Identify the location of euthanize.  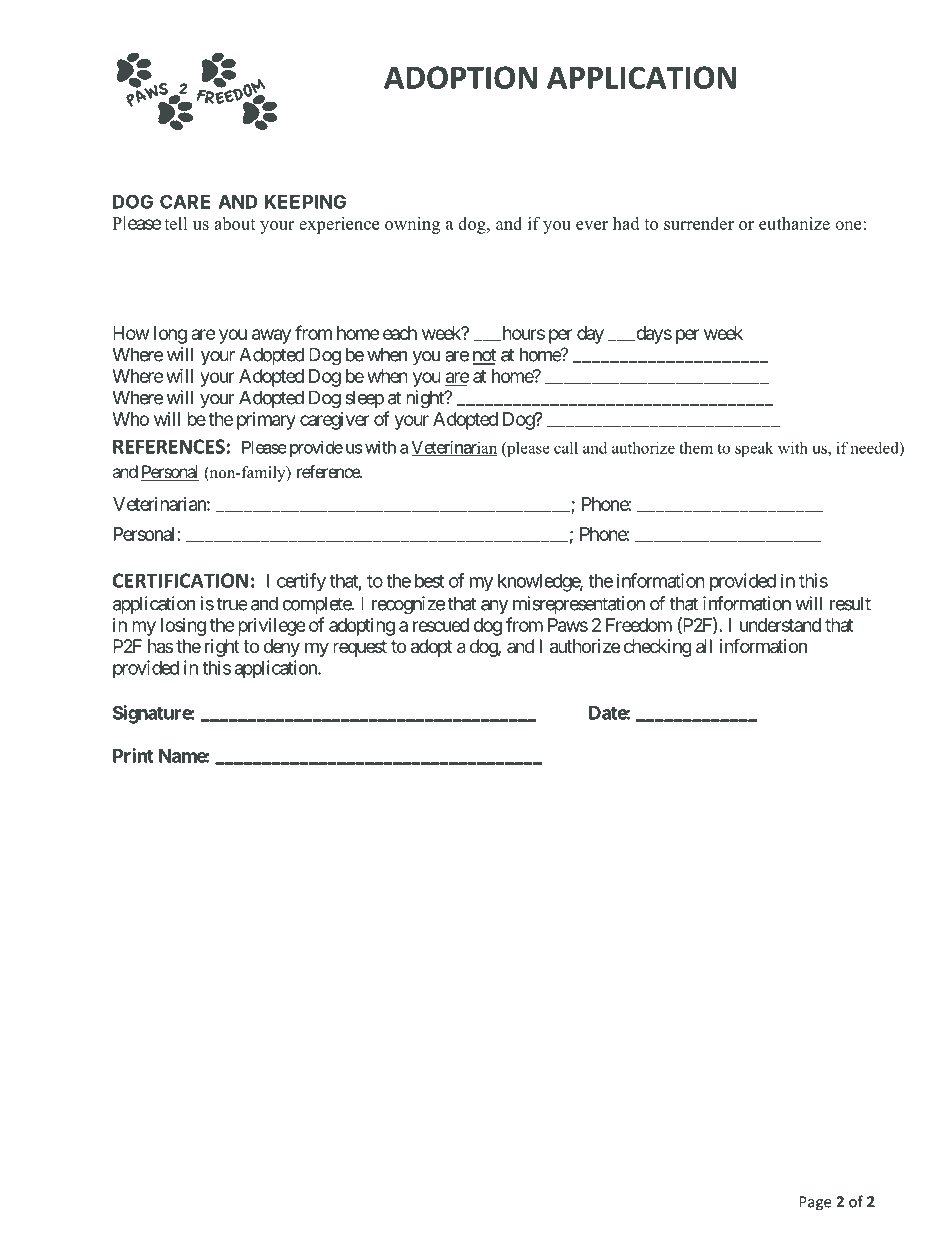
(794, 223).
